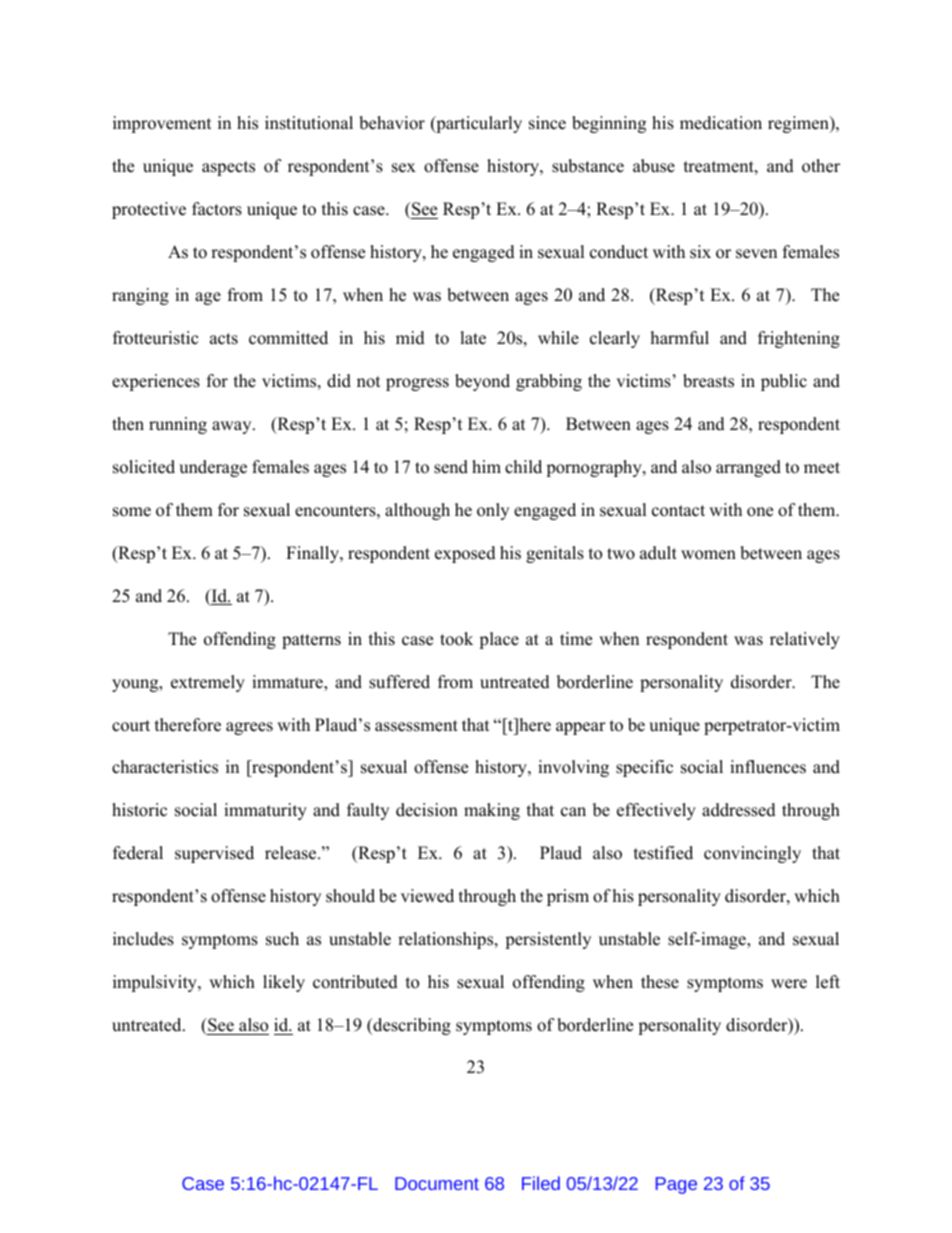 This document has height=1233, width=952. Describe the element at coordinates (499, 640) in the document. I see `place` at that location.
